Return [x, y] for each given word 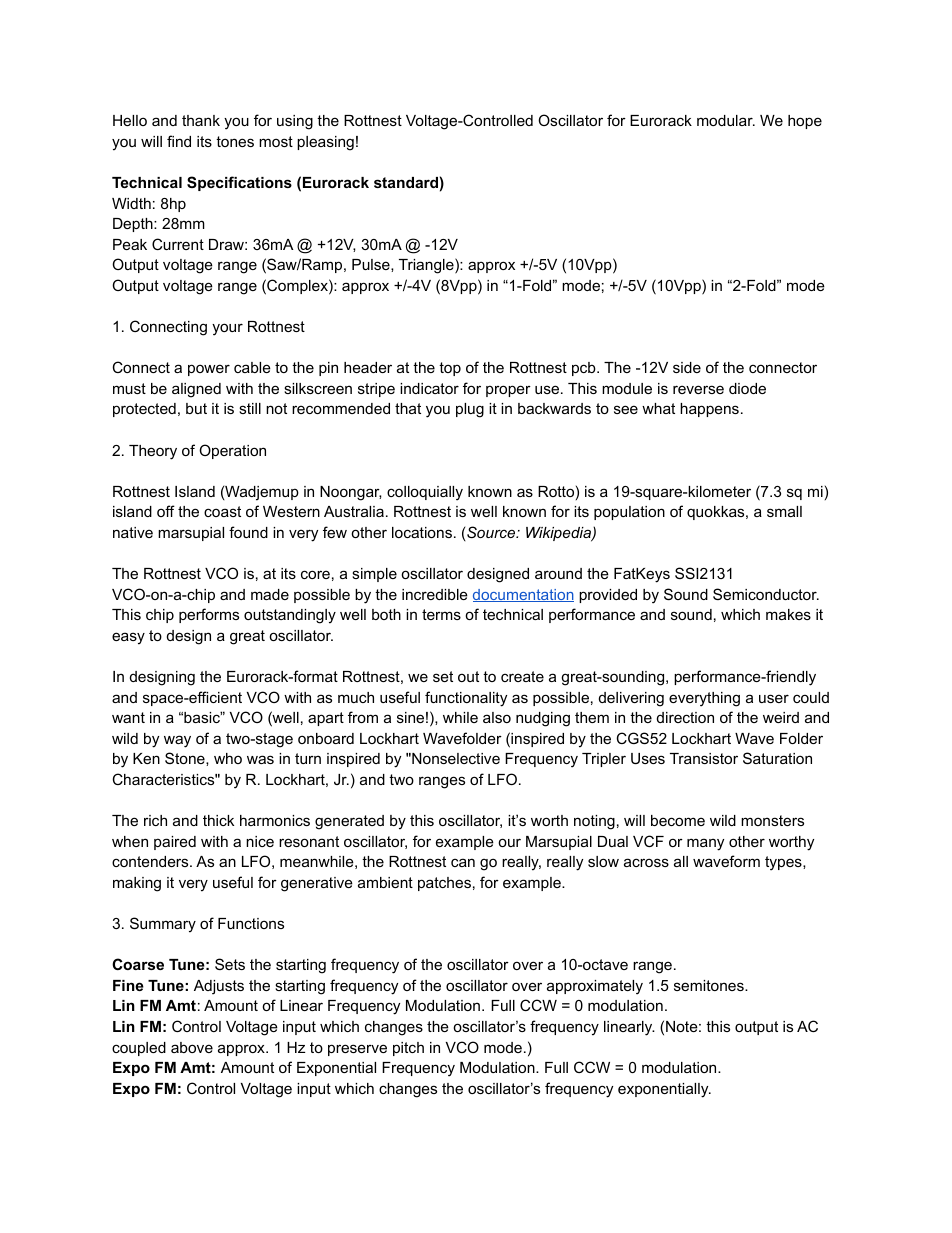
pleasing [325, 143]
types [784, 863]
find [179, 141]
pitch [408, 1049]
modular [726, 120]
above [192, 1047]
